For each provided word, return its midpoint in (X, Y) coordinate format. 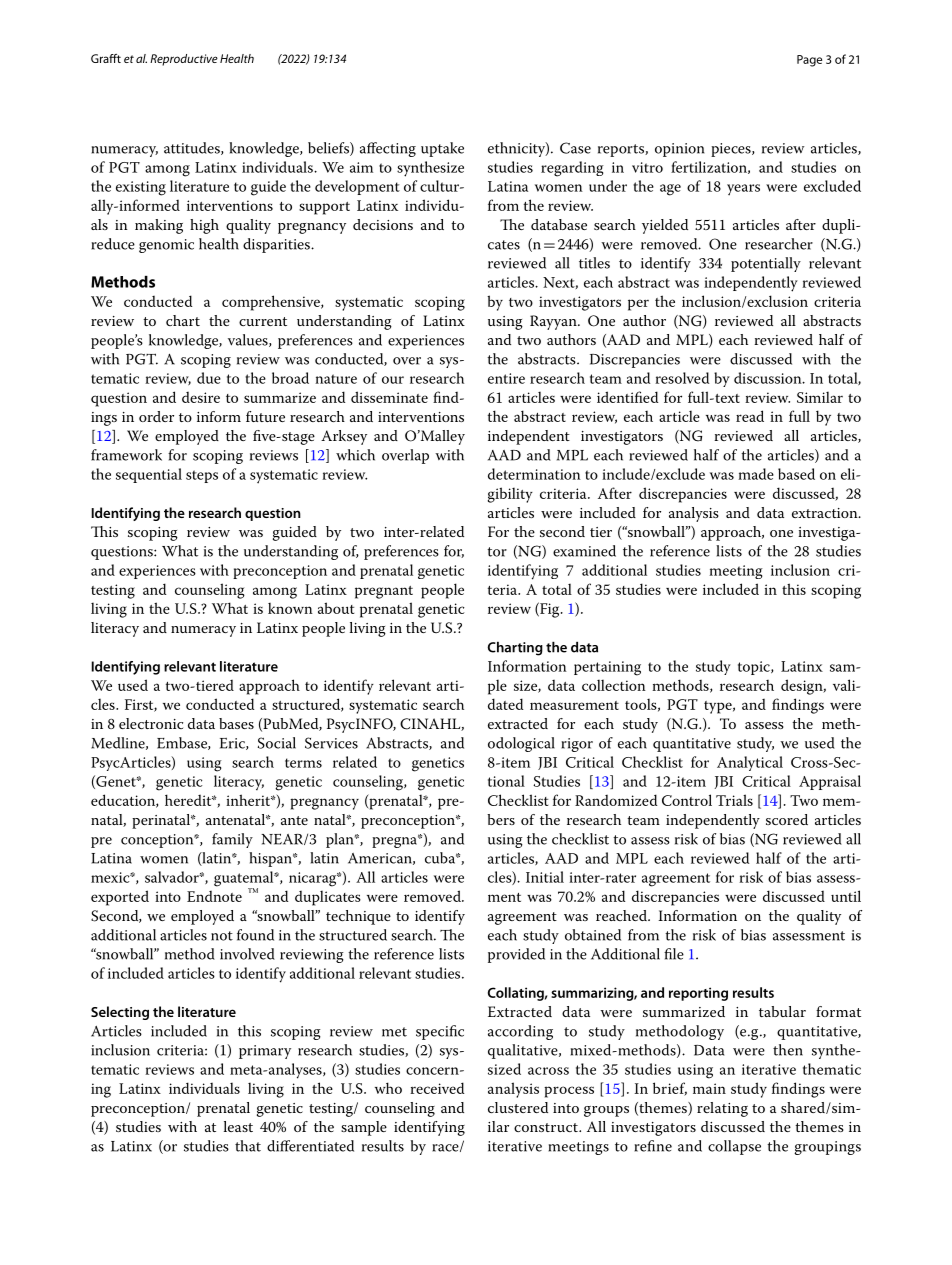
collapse (734, 1147)
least (238, 1126)
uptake (442, 149)
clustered (518, 1107)
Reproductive (184, 60)
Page (809, 61)
